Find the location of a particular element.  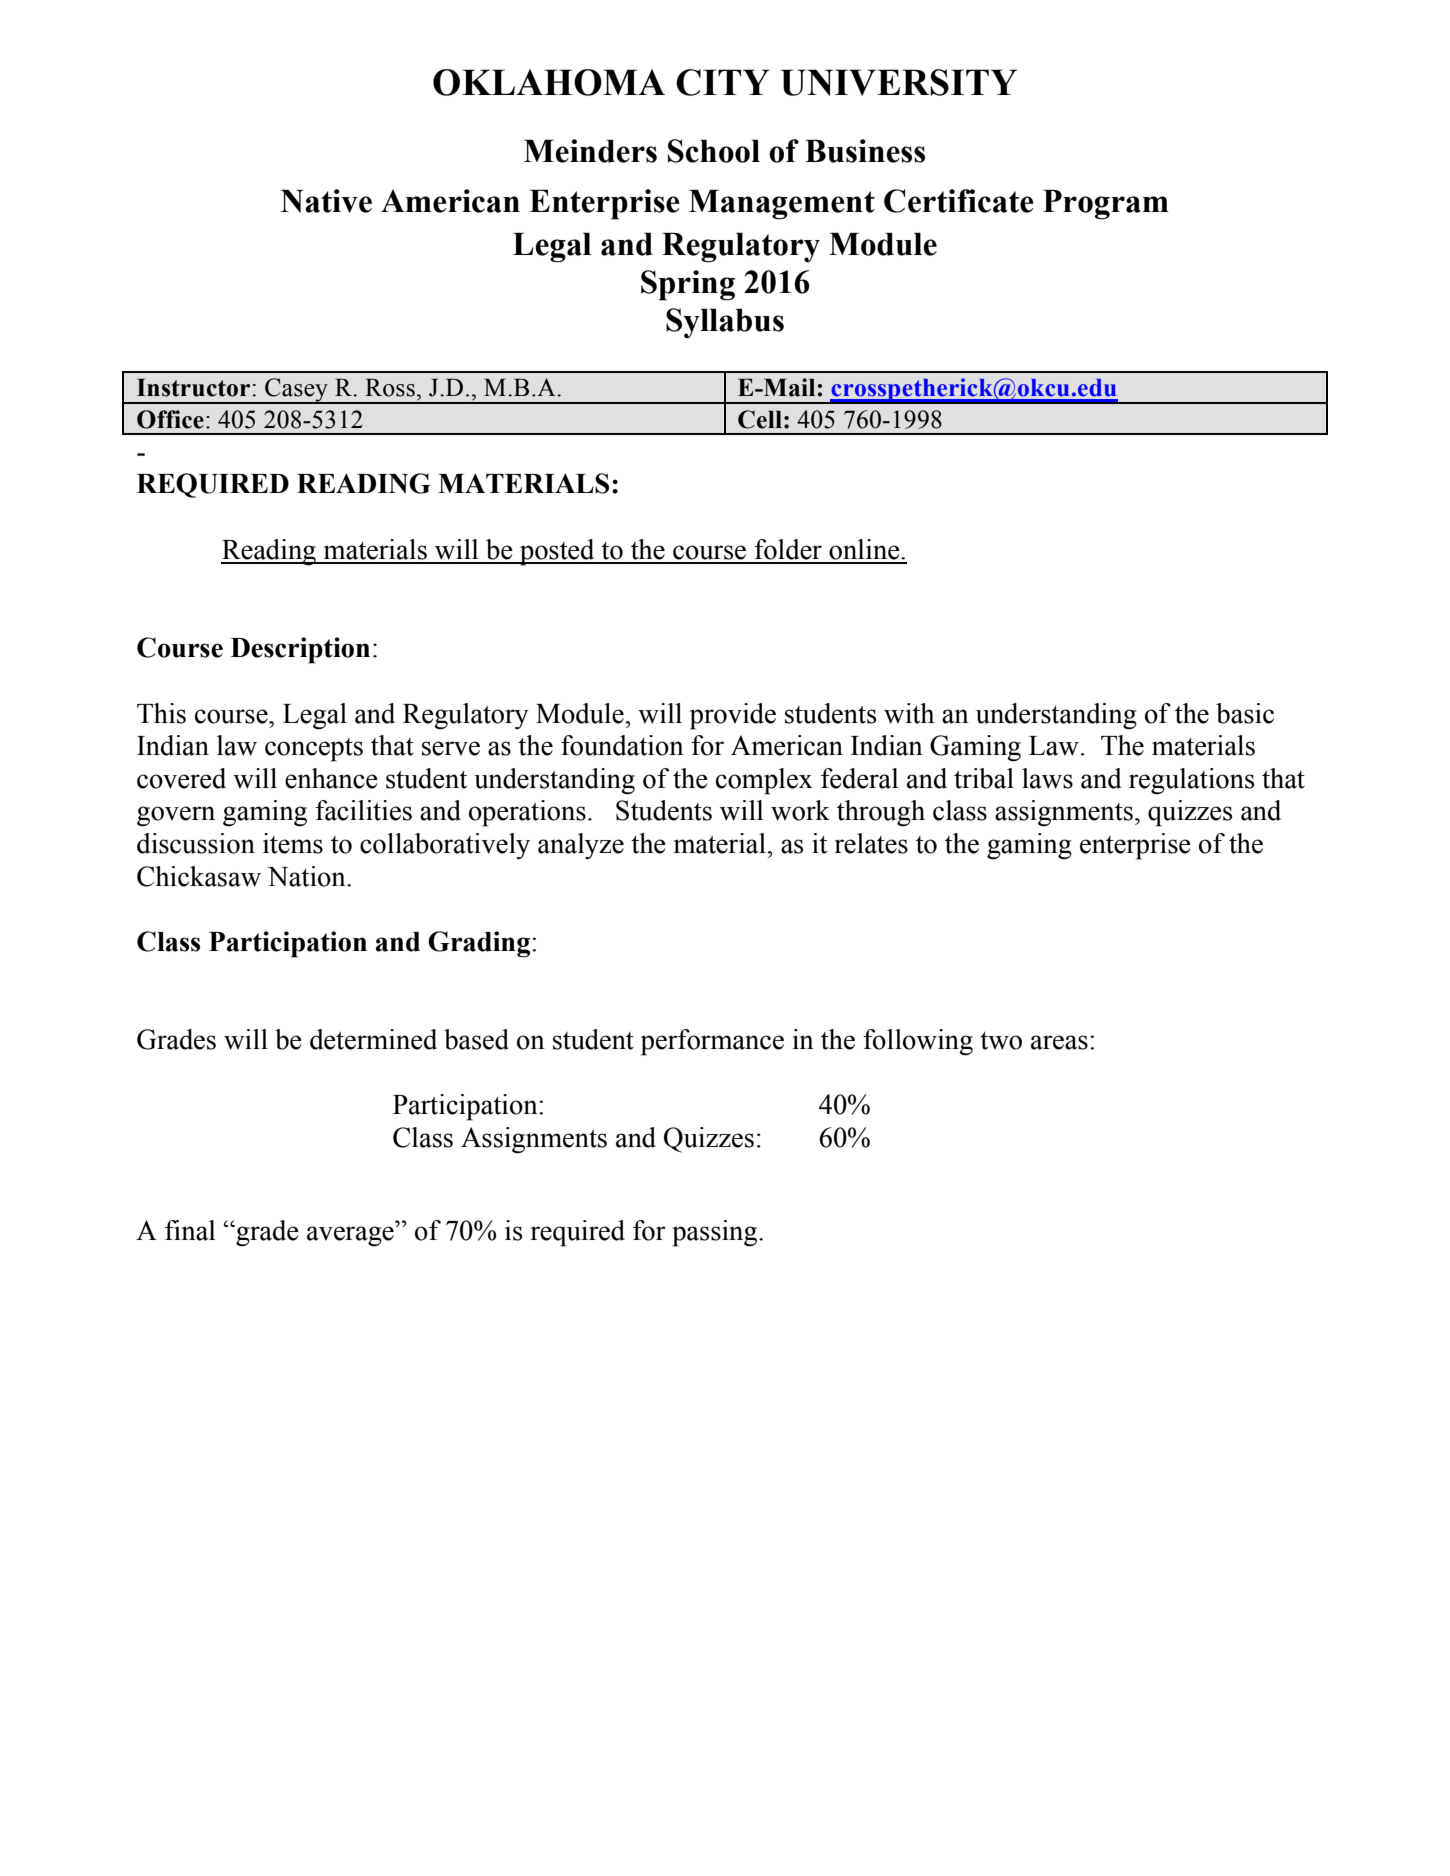

Office is located at coordinates (170, 419).
